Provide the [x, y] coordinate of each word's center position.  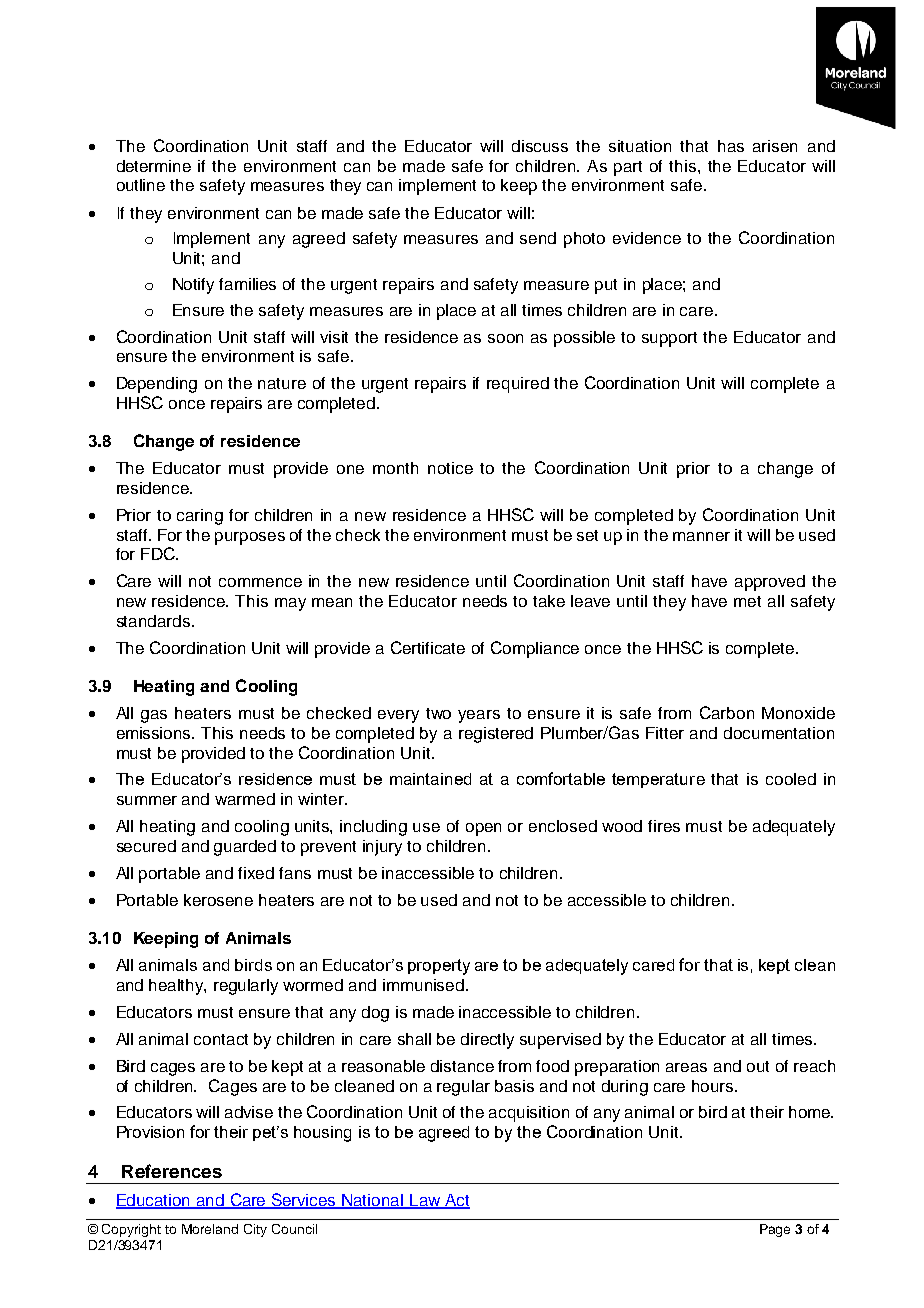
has [731, 146]
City [255, 1230]
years [479, 716]
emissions [155, 733]
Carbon [727, 712]
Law [425, 1201]
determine [154, 166]
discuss [540, 146]
